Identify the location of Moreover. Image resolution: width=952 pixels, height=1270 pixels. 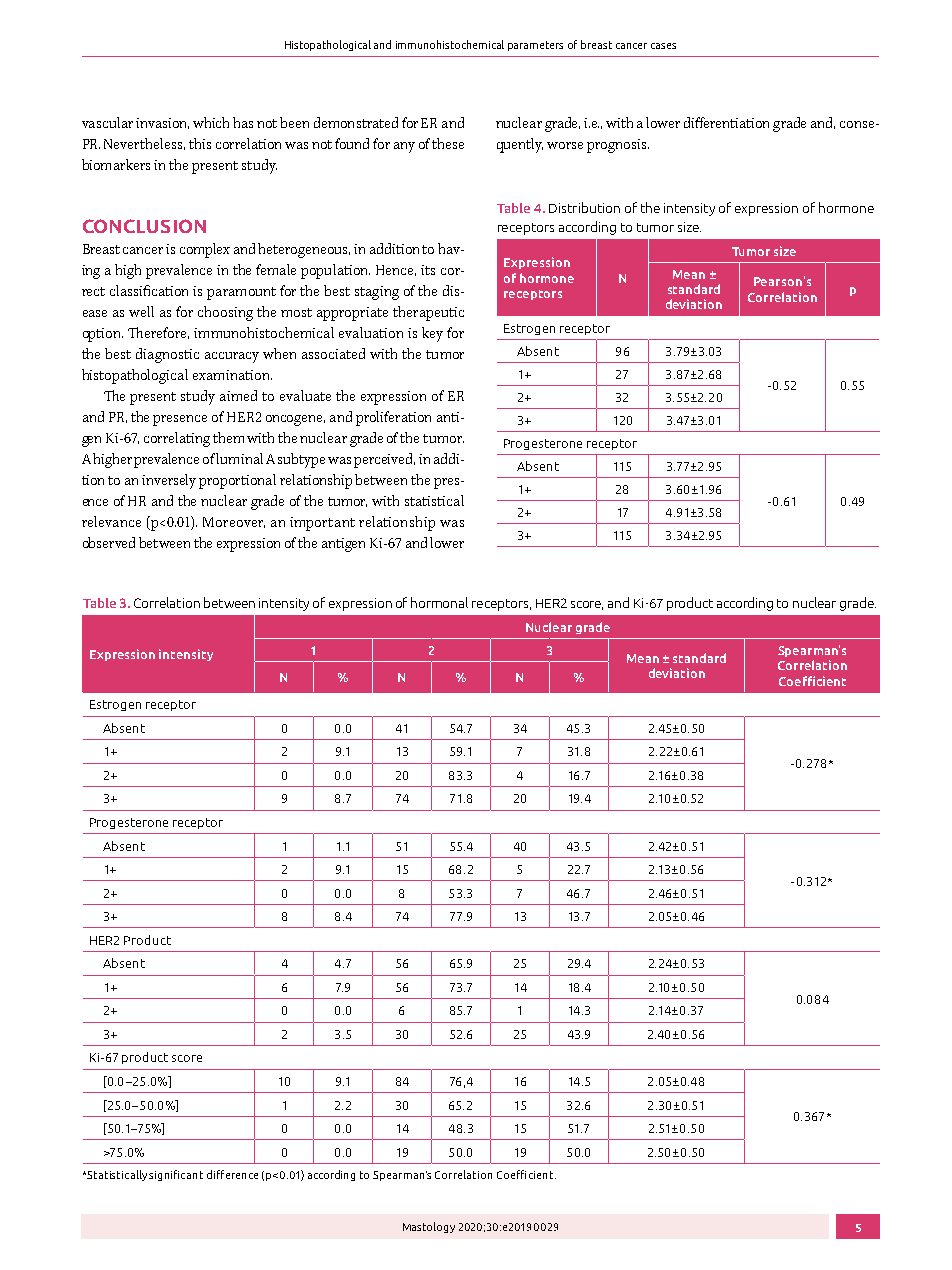
(234, 522).
